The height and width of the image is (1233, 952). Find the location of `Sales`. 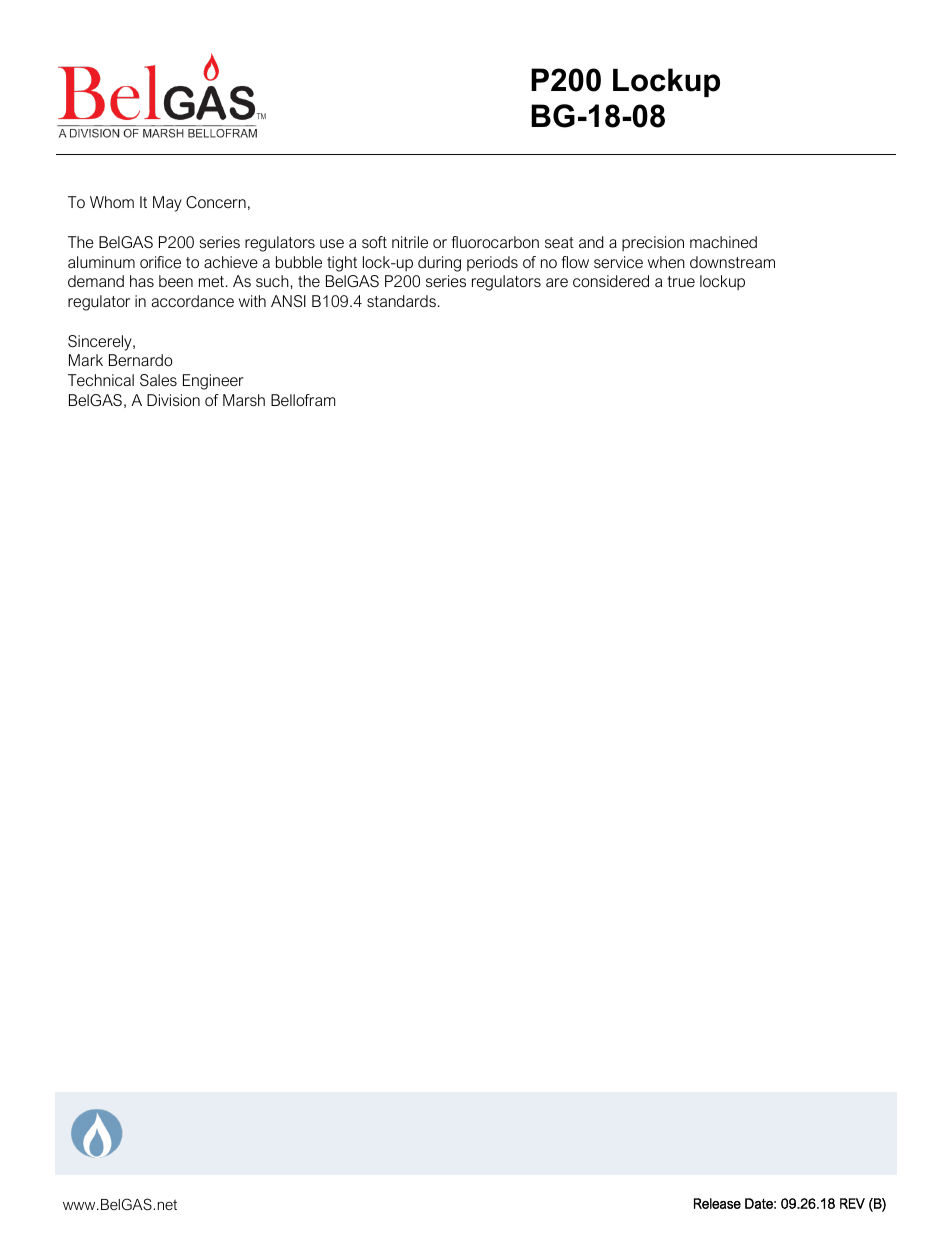

Sales is located at coordinates (158, 380).
